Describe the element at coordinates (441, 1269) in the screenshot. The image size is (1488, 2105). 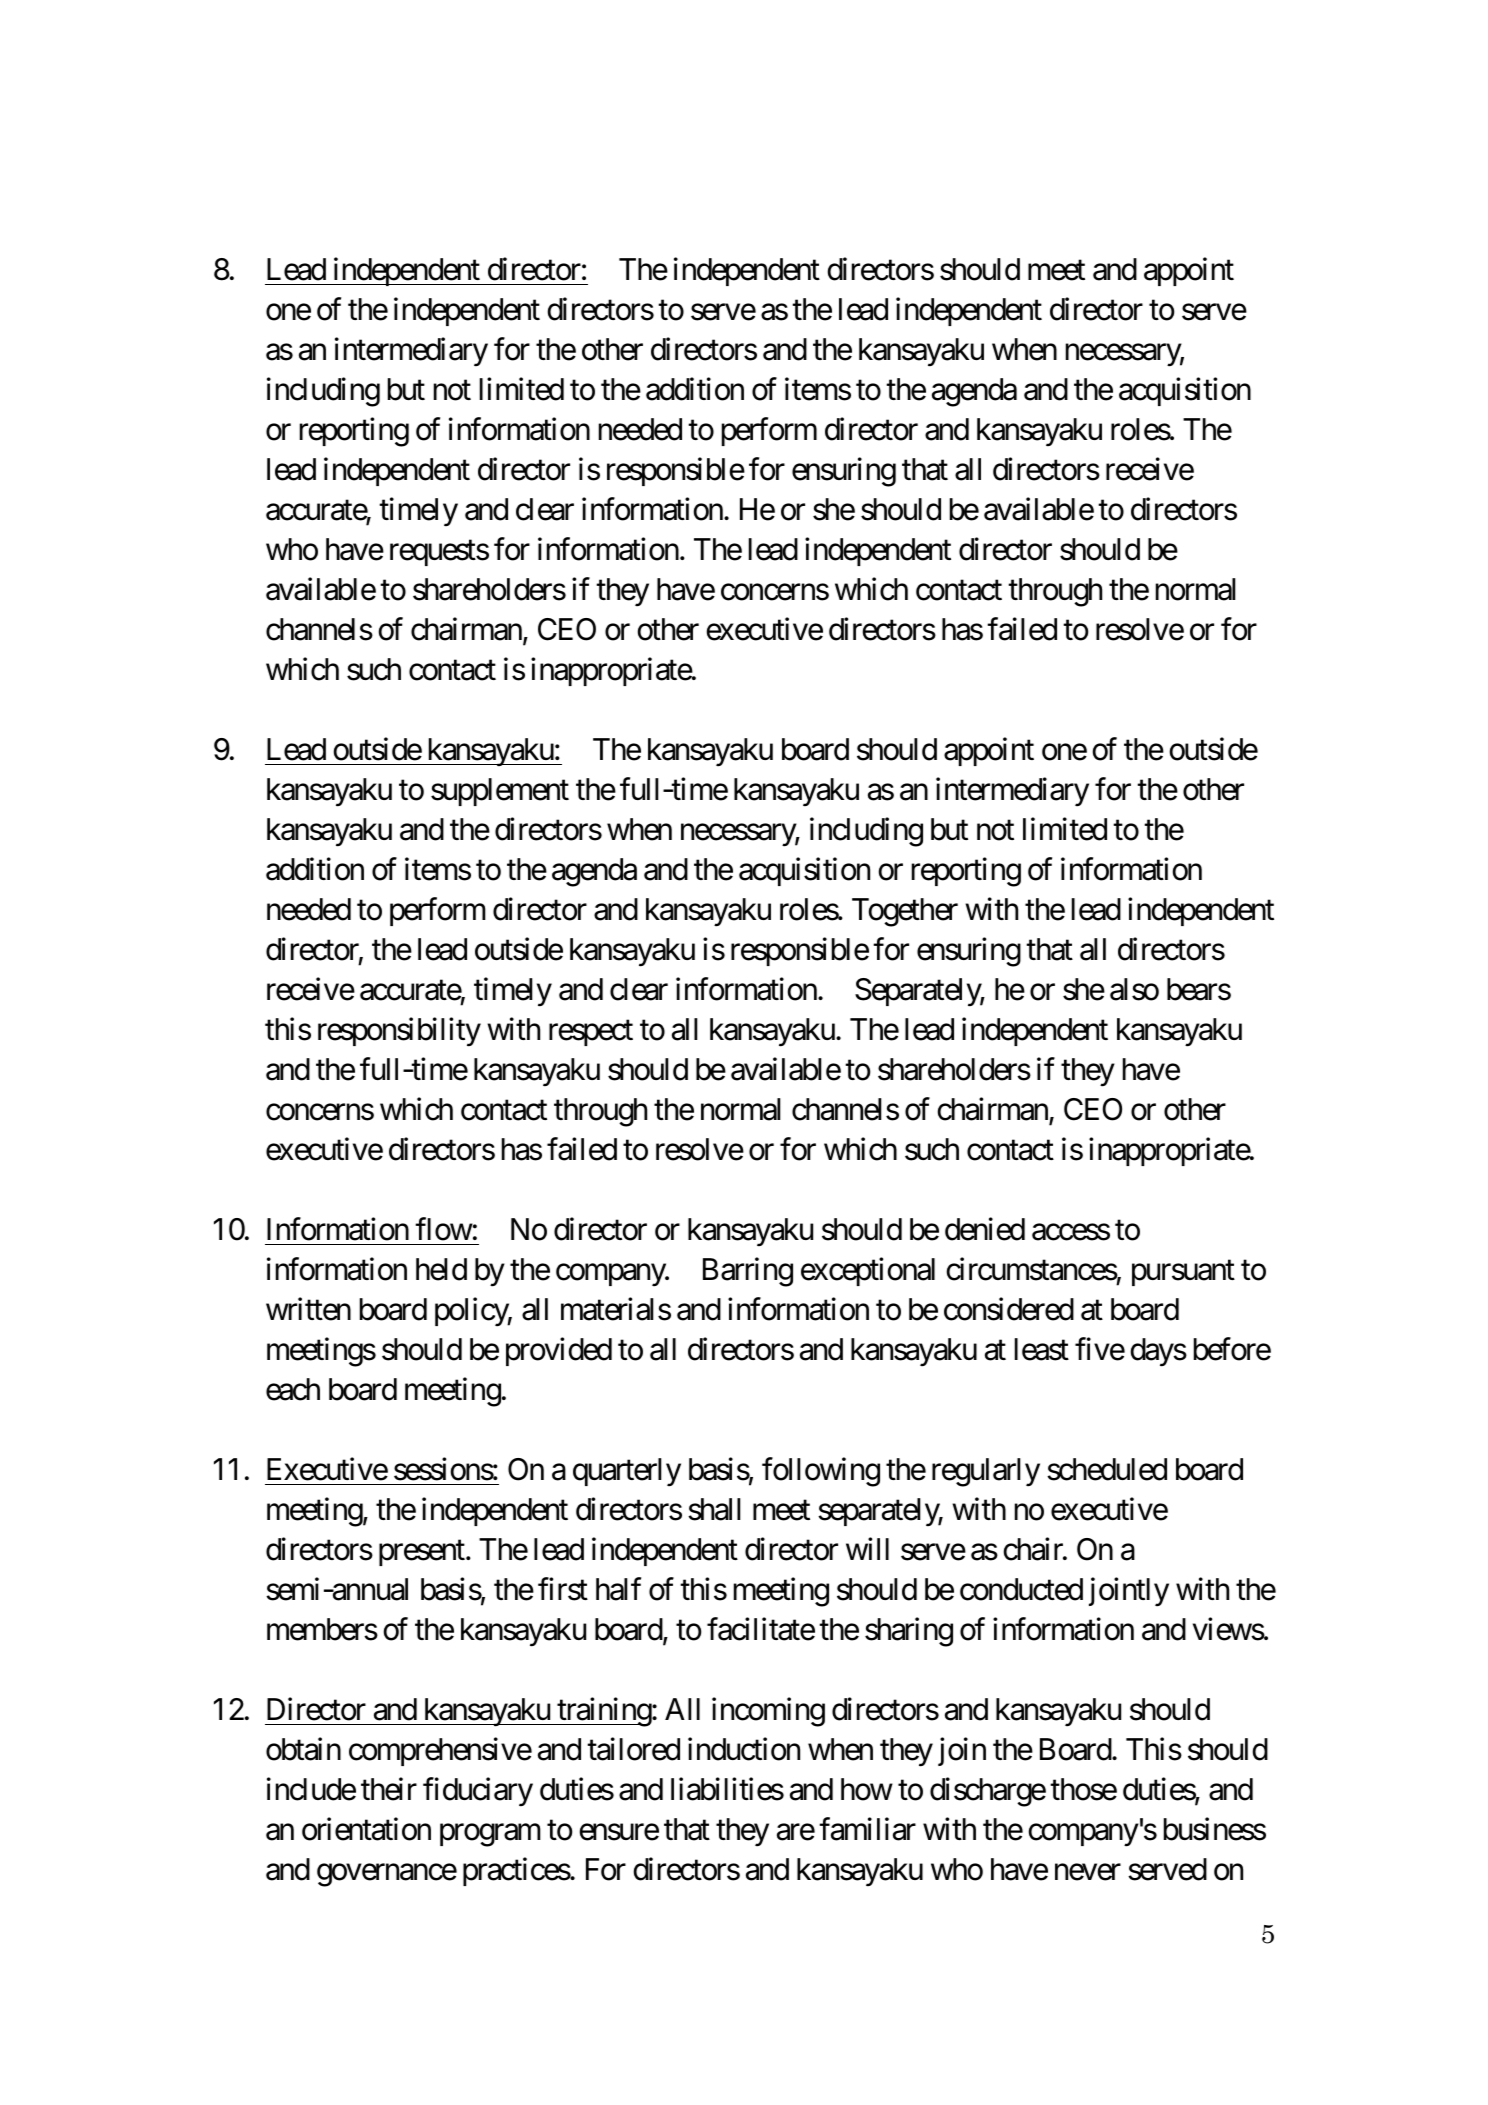
I see `held` at that location.
